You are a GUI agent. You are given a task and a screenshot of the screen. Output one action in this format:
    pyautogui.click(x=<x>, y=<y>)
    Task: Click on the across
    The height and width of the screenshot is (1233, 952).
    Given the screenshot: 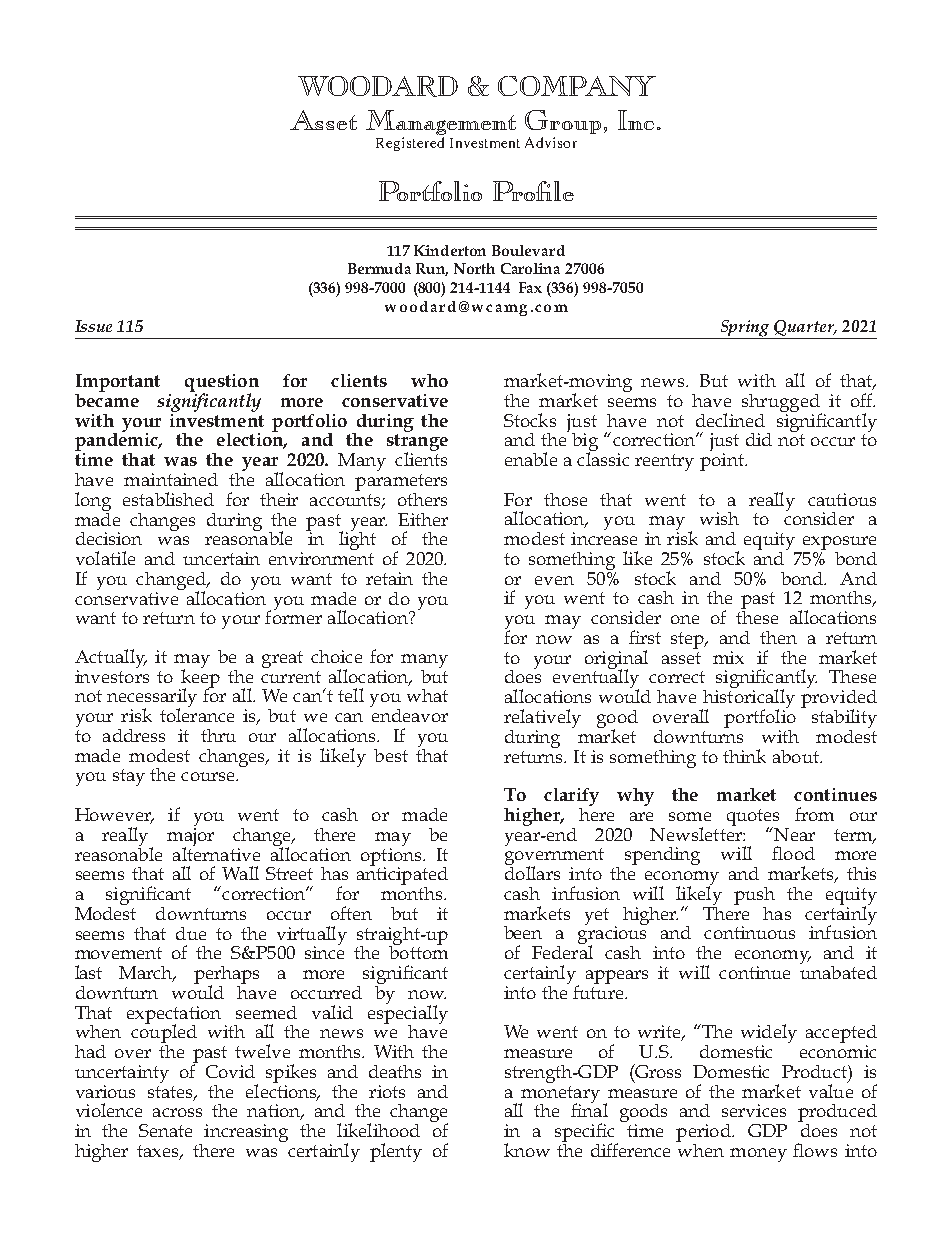 What is the action you would take?
    pyautogui.click(x=177, y=1112)
